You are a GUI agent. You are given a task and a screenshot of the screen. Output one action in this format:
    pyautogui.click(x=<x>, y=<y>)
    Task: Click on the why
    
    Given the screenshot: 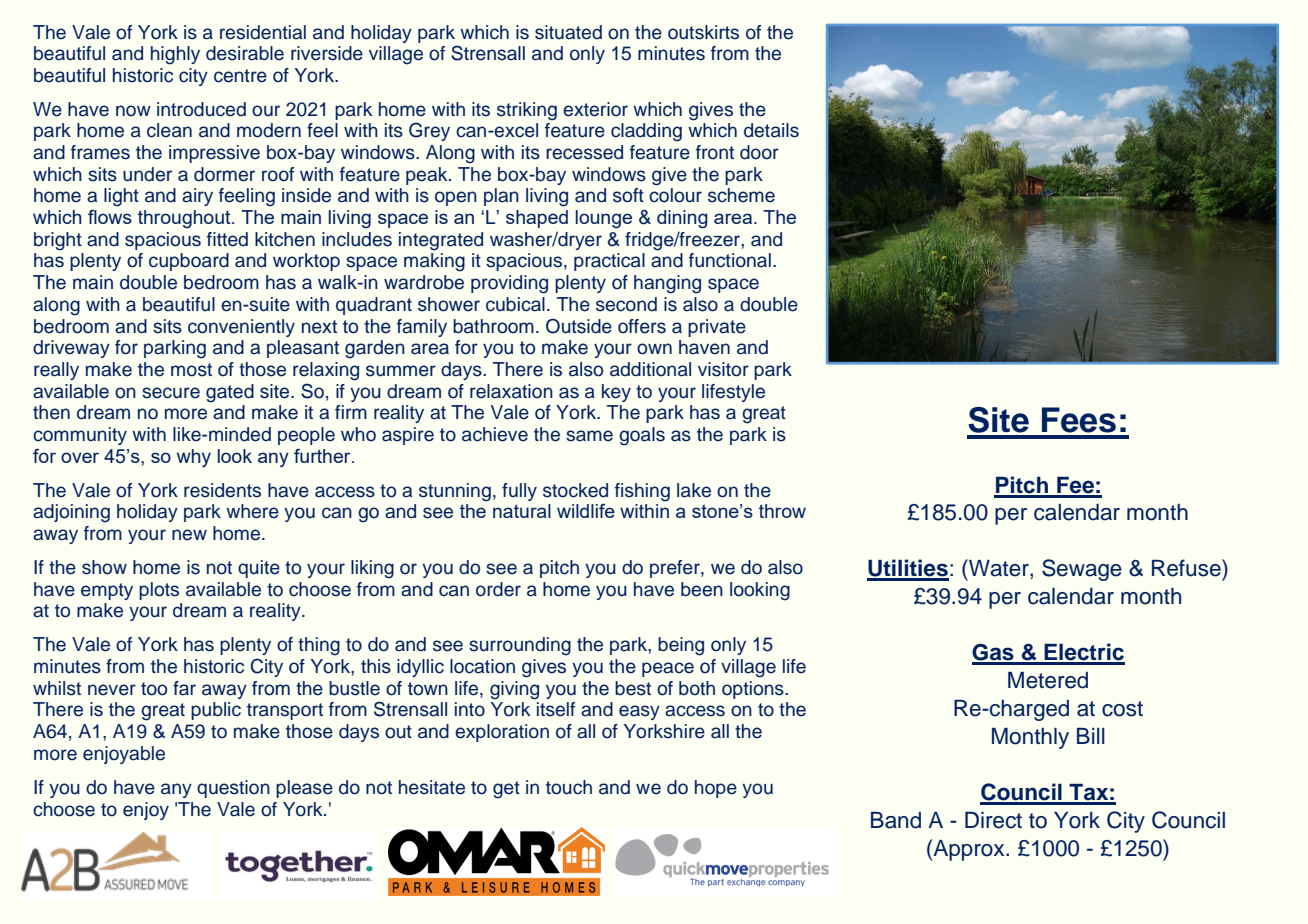 What is the action you would take?
    pyautogui.click(x=194, y=458)
